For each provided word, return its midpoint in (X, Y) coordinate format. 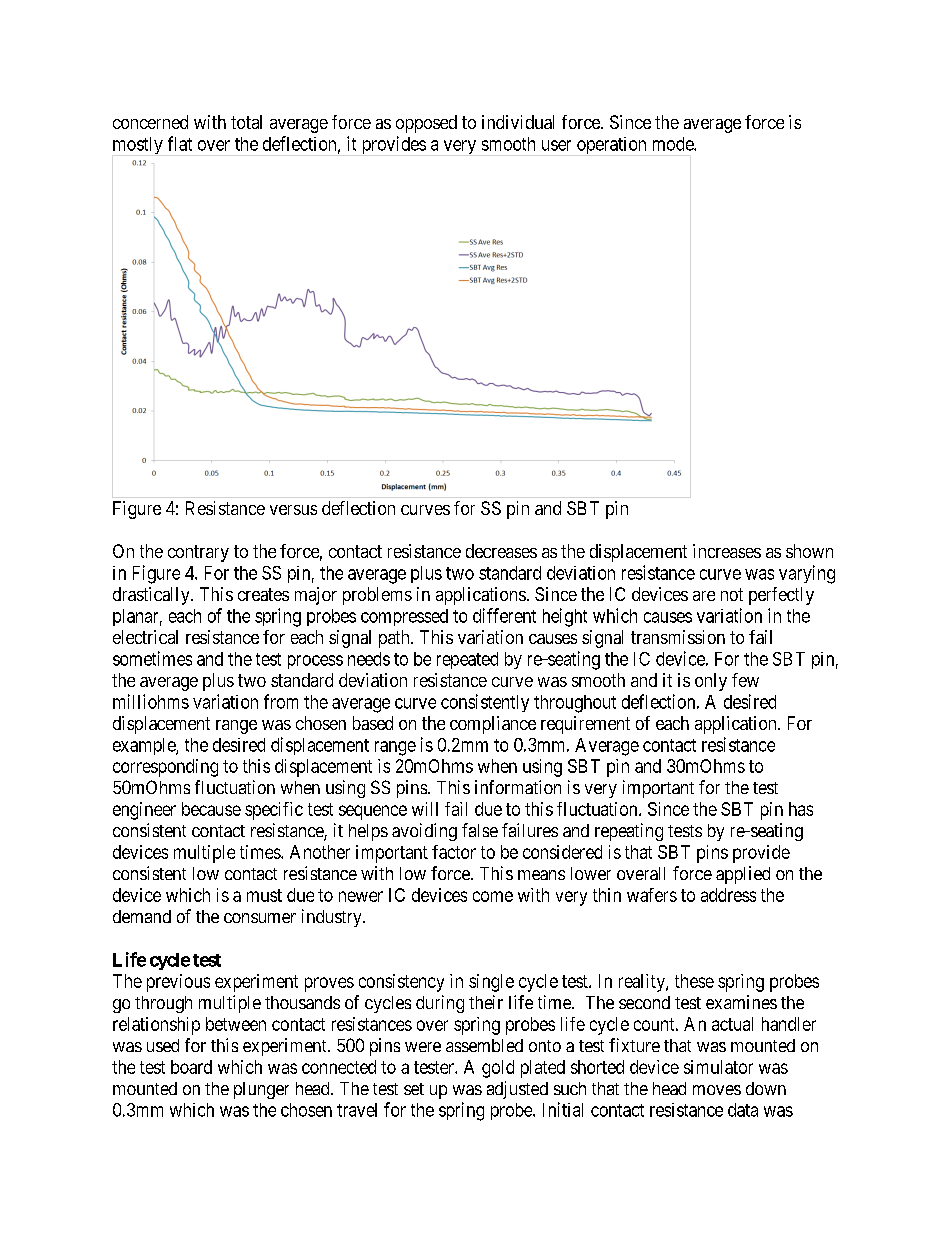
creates (263, 594)
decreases (501, 551)
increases (727, 551)
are (704, 596)
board (191, 1067)
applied (743, 875)
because (211, 809)
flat (180, 143)
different (504, 615)
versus (293, 510)
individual (518, 122)
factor (454, 852)
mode (674, 144)
